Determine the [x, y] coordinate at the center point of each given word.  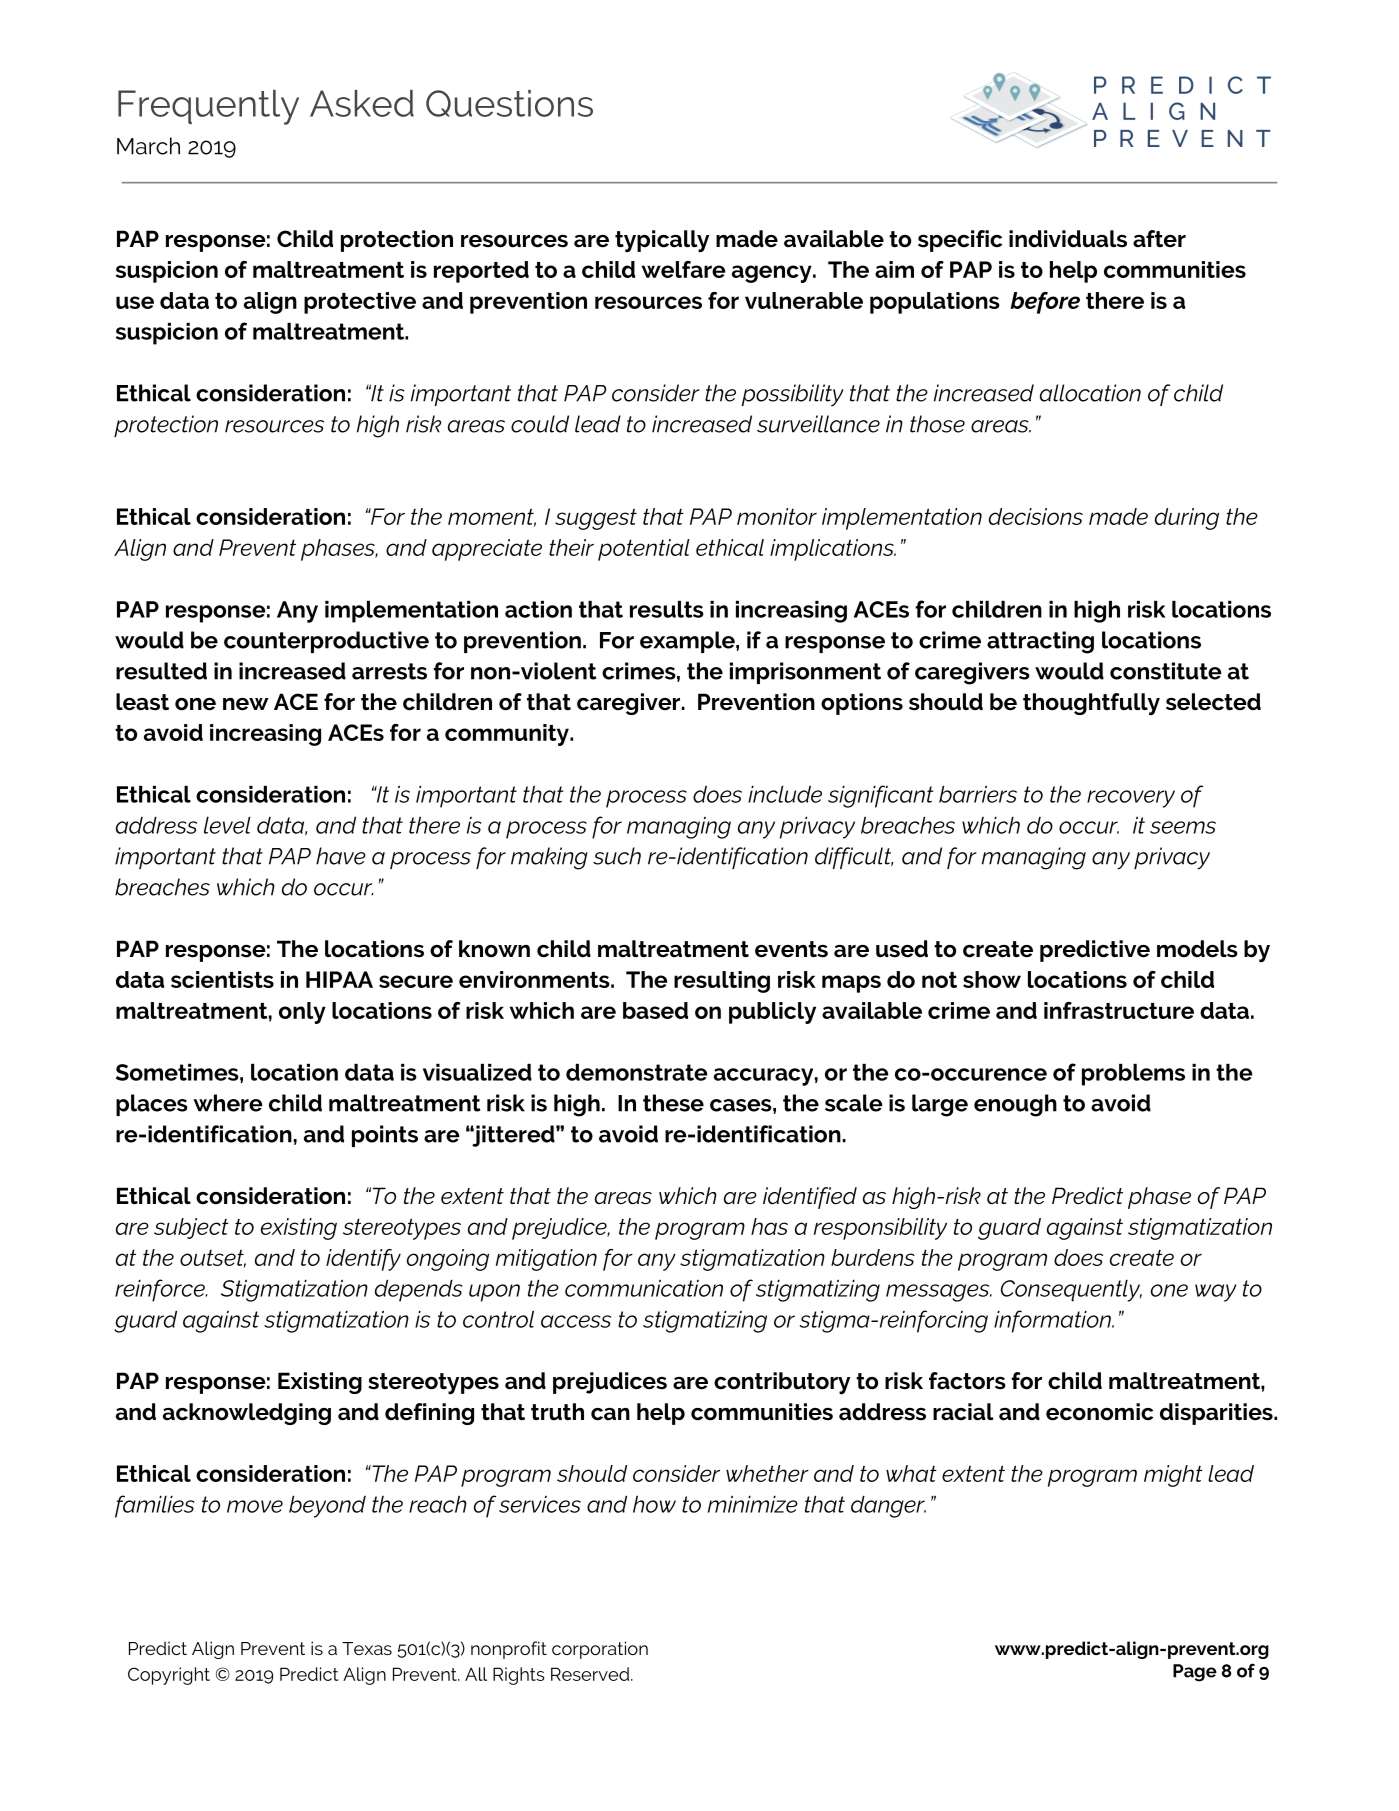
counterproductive [326, 642]
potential [644, 550]
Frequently [208, 107]
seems [1183, 827]
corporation [600, 1650]
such [617, 856]
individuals [1068, 239]
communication [644, 1288]
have [341, 856]
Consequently [1071, 1291]
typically [662, 241]
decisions [1036, 516]
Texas [367, 1648]
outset [213, 1259]
